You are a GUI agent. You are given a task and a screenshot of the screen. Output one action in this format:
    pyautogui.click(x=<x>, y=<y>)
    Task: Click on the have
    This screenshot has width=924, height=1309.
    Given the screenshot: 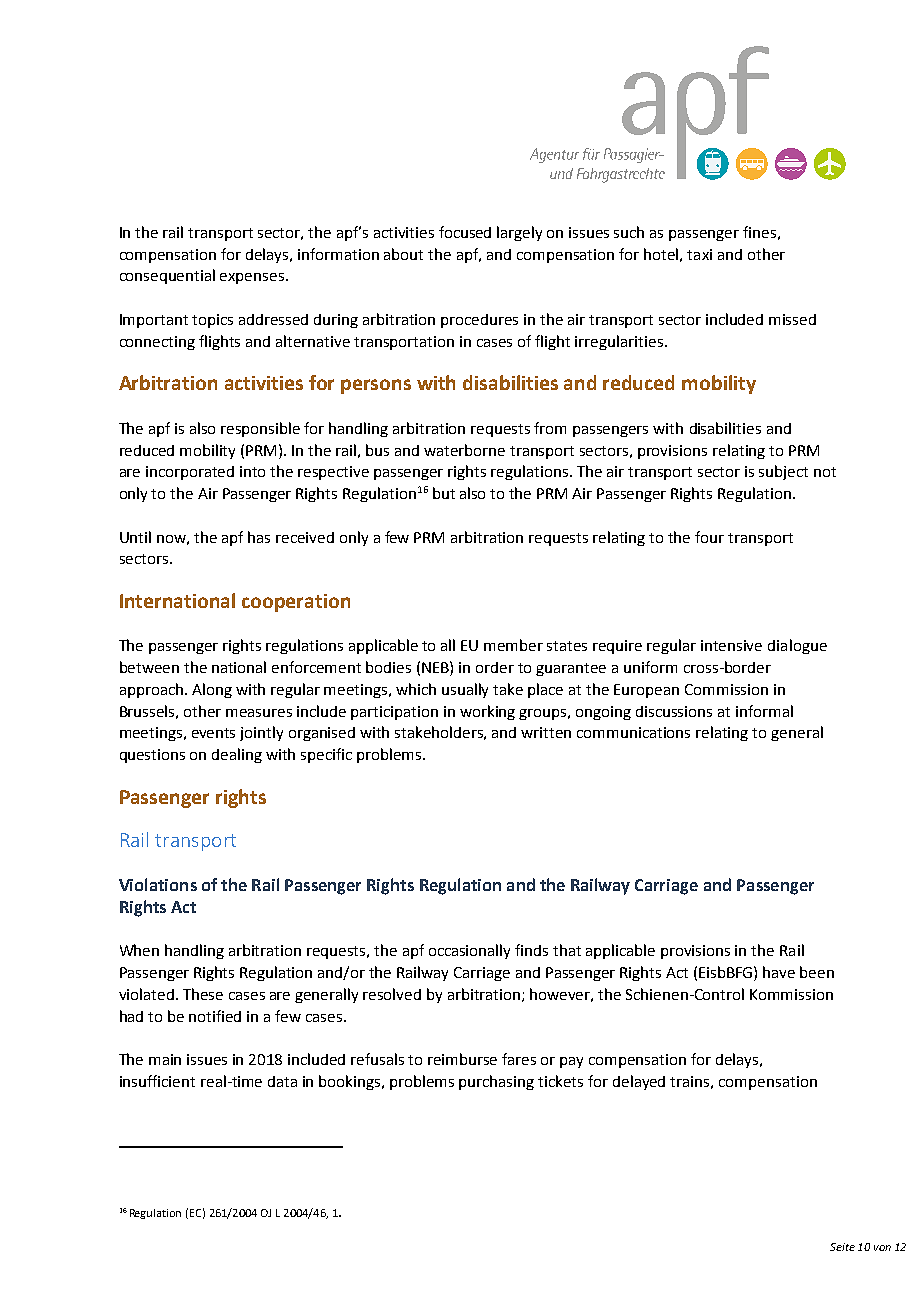 What is the action you would take?
    pyautogui.click(x=779, y=972)
